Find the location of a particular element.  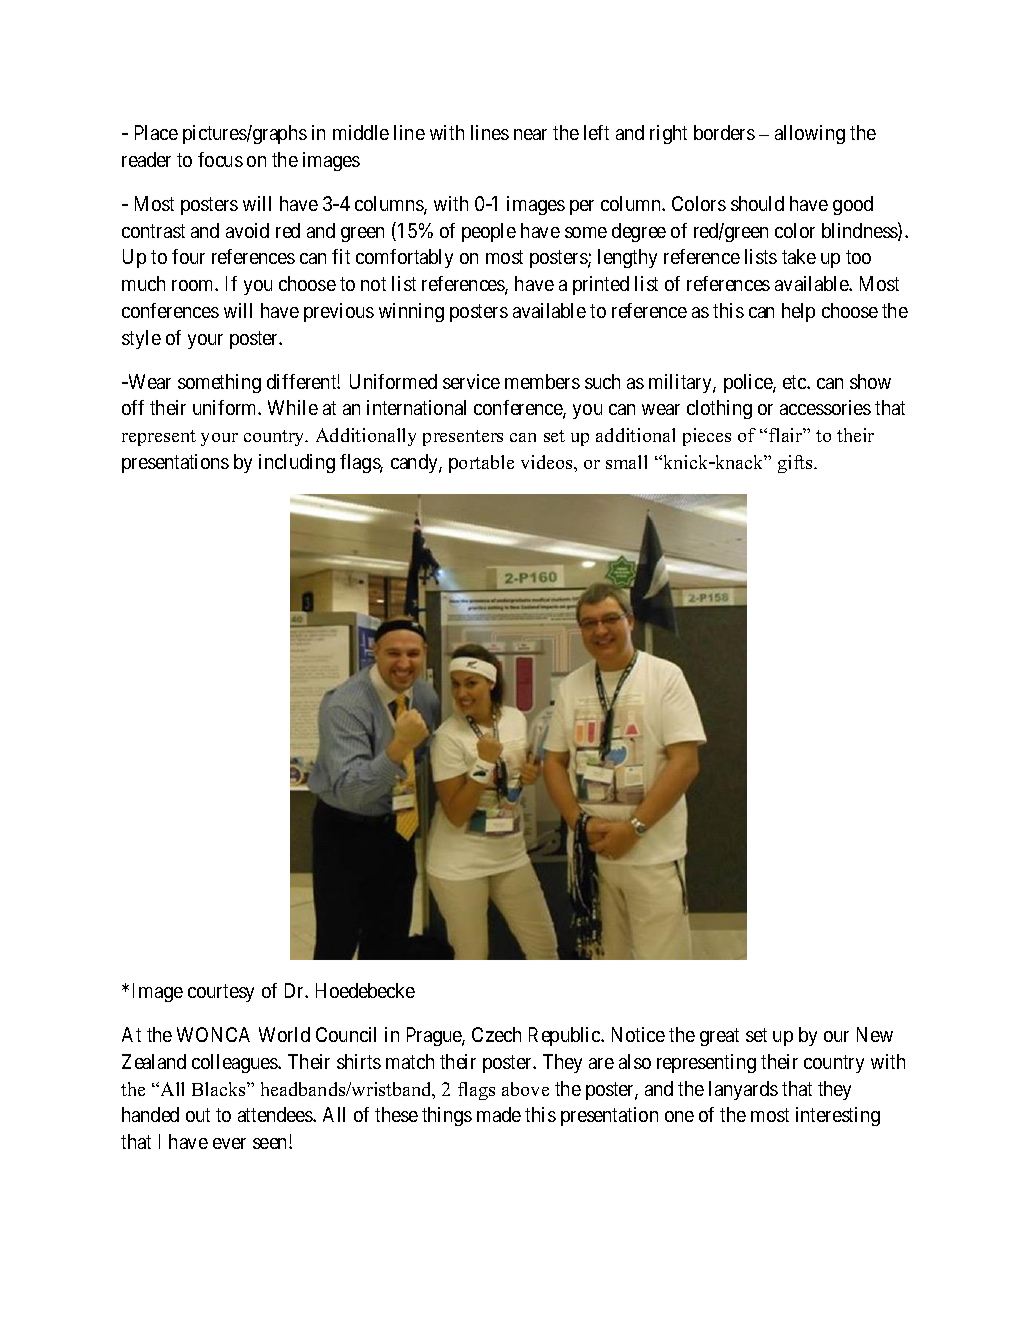

courtesy is located at coordinates (221, 993).
